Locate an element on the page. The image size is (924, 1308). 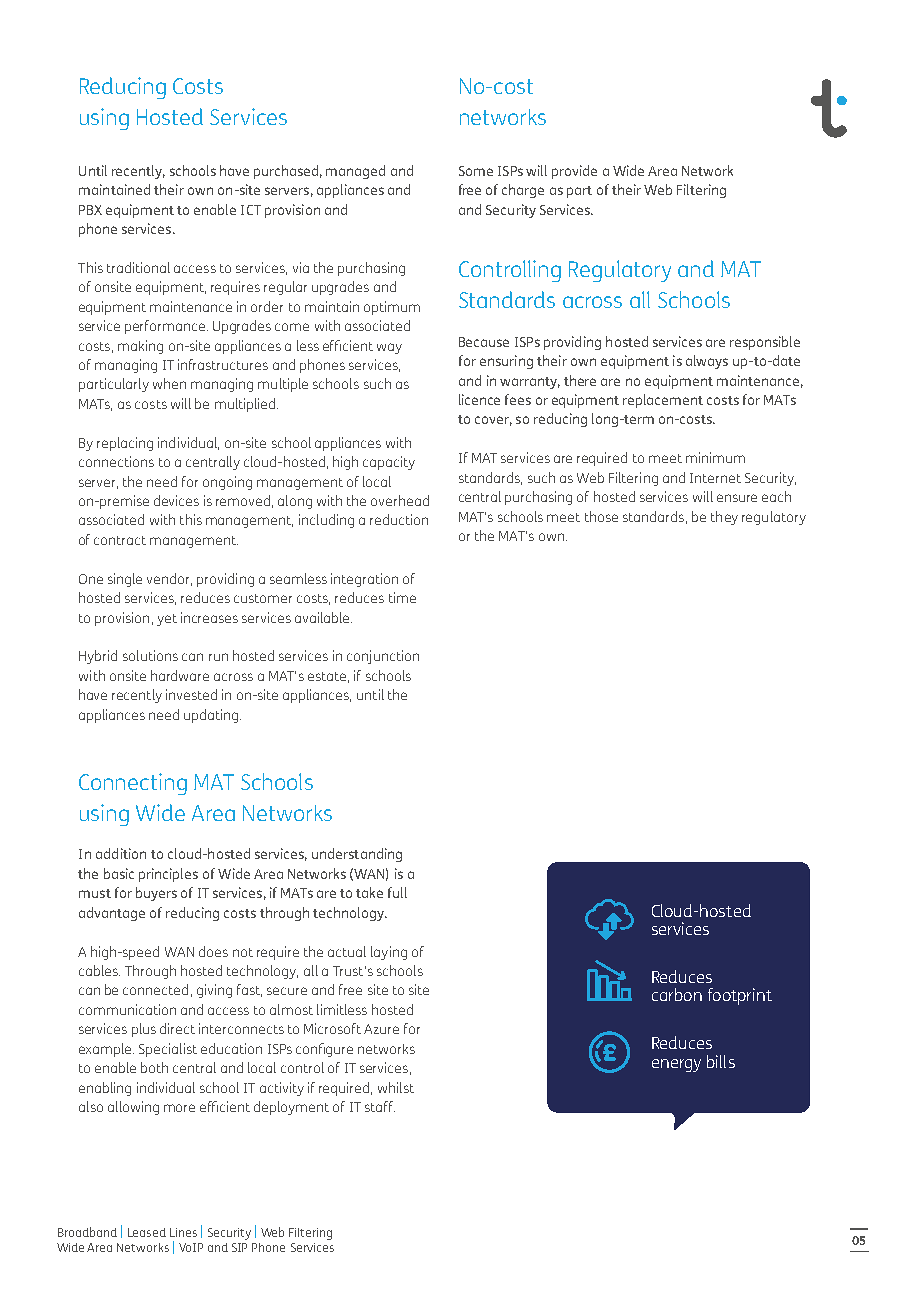
PBX is located at coordinates (90, 210).
